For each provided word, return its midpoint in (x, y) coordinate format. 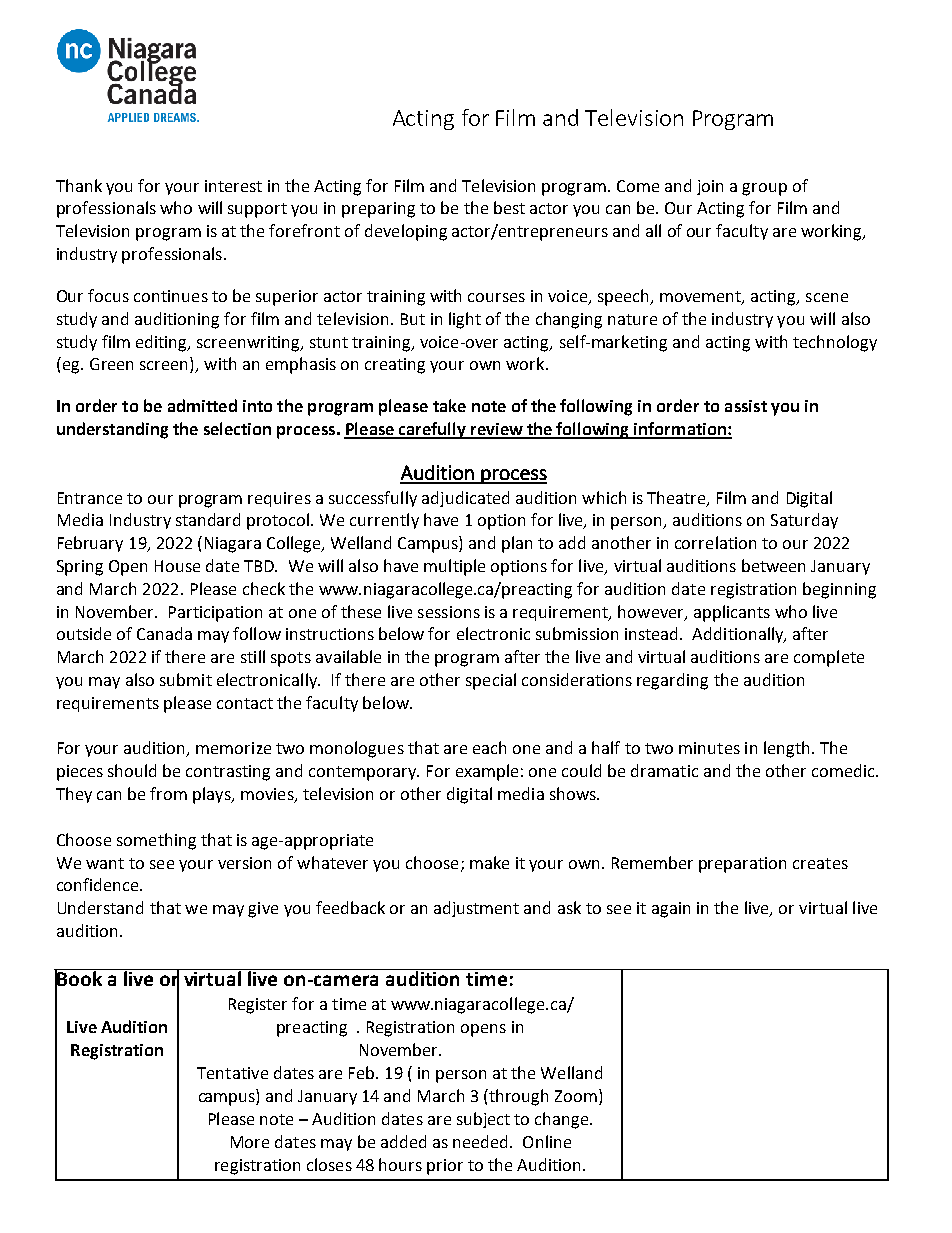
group (764, 189)
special (491, 681)
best (509, 207)
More (250, 1142)
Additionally (739, 635)
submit (186, 679)
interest (233, 186)
